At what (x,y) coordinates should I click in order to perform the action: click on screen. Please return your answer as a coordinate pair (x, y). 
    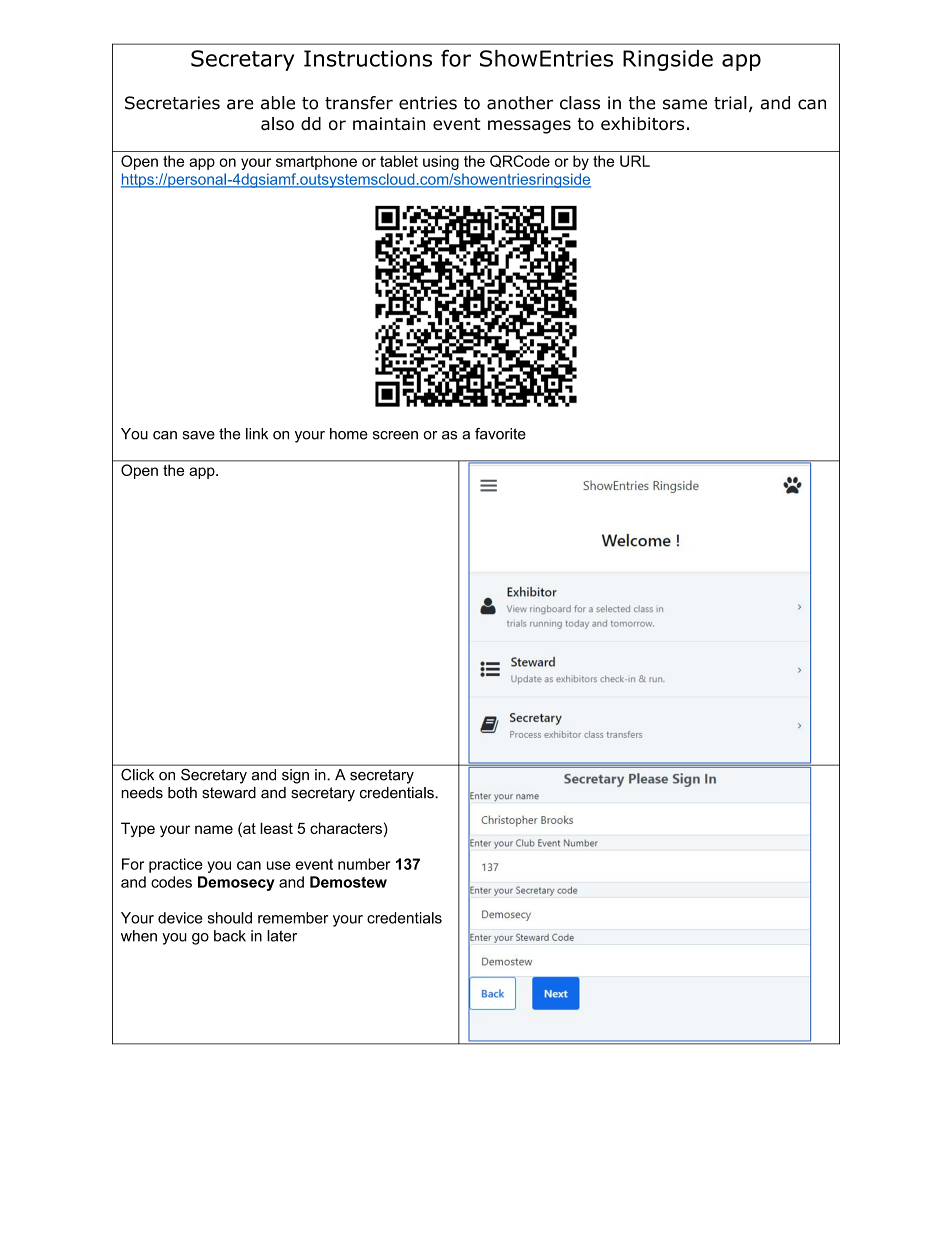
    Looking at the image, I should click on (395, 435).
